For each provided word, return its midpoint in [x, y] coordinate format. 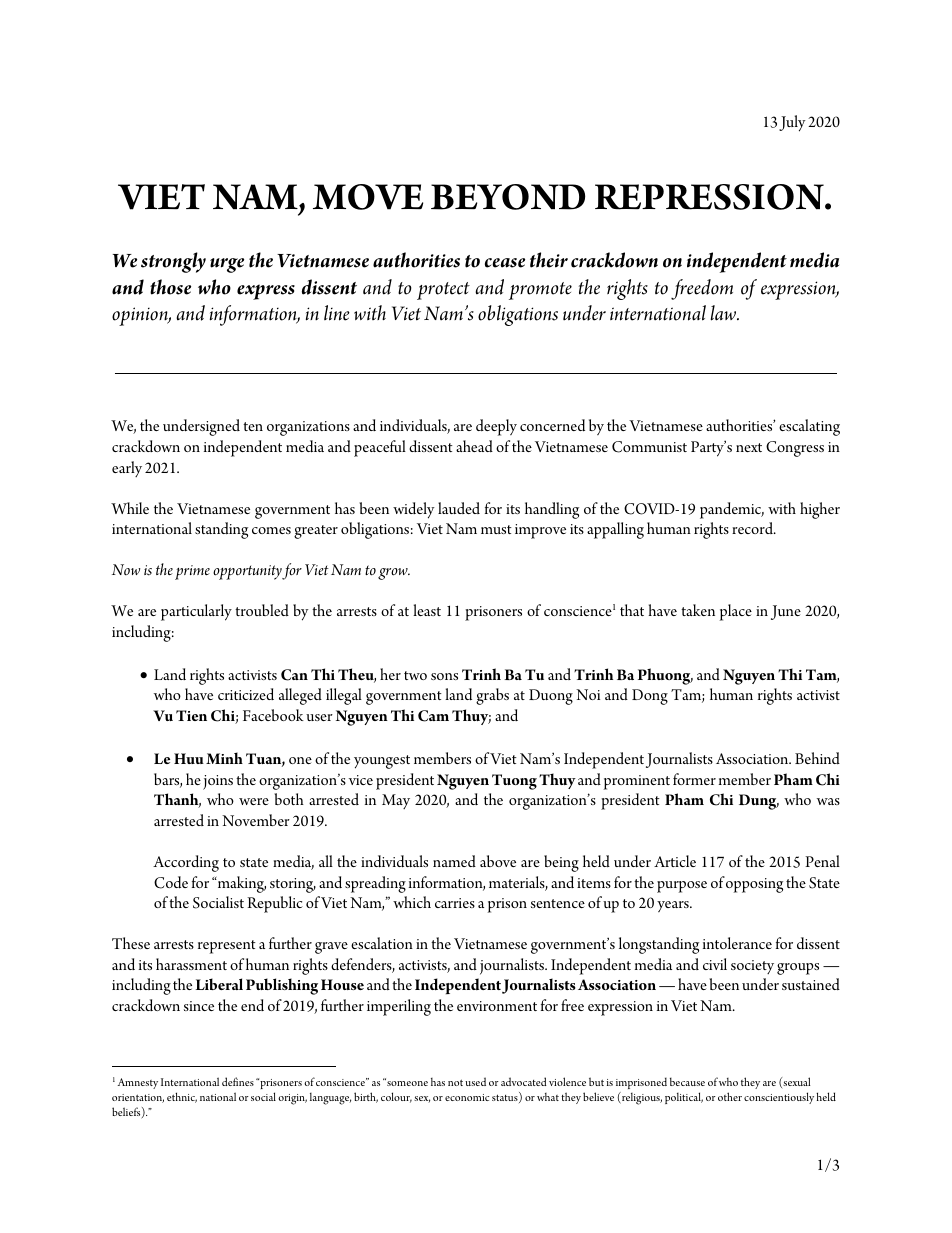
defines [238, 1081]
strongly [173, 262]
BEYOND [508, 197]
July [792, 123]
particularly [196, 612]
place [736, 612]
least [427, 610]
